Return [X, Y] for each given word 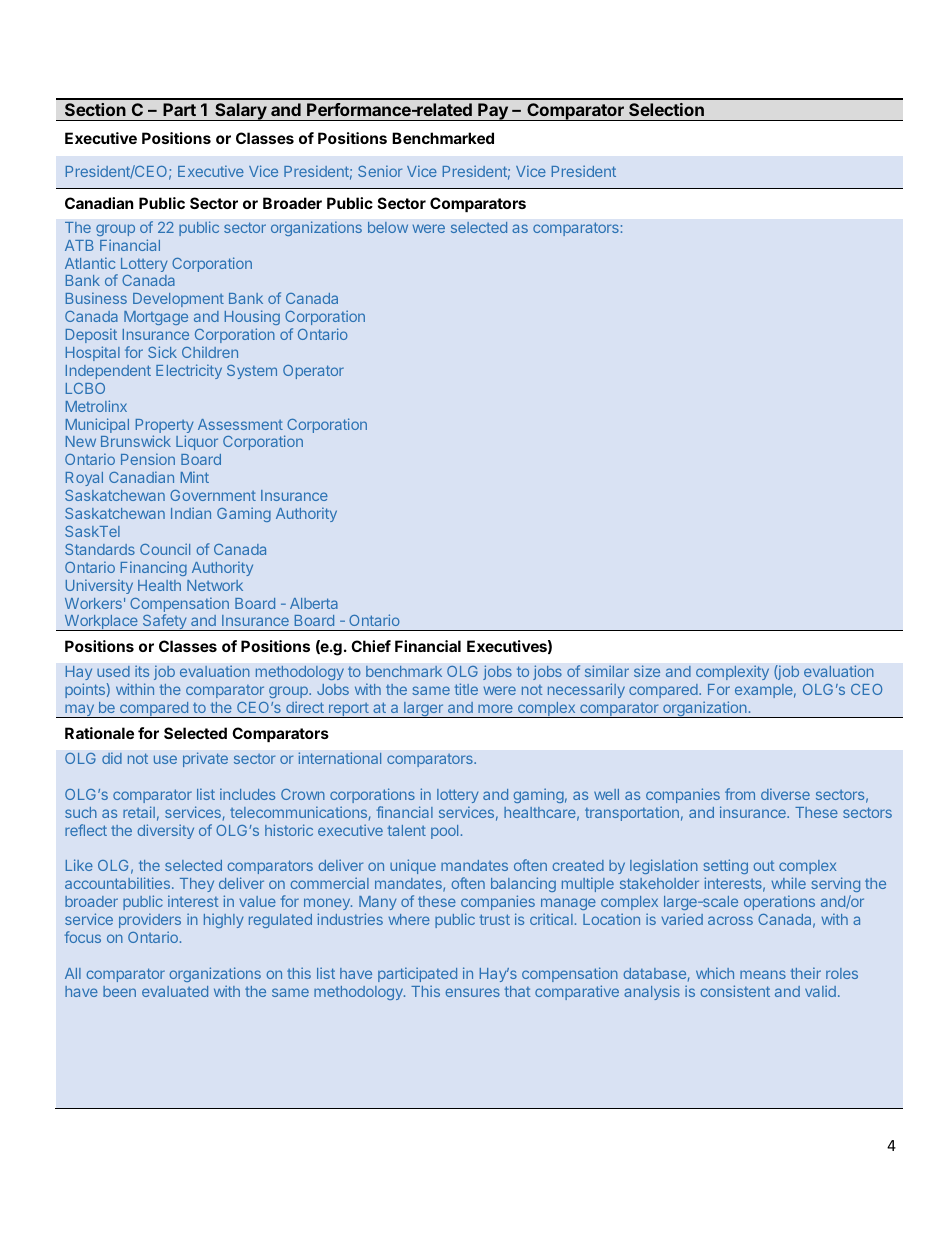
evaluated [175, 991]
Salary [241, 112]
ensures [473, 992]
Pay [493, 112]
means [763, 974]
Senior [380, 171]
